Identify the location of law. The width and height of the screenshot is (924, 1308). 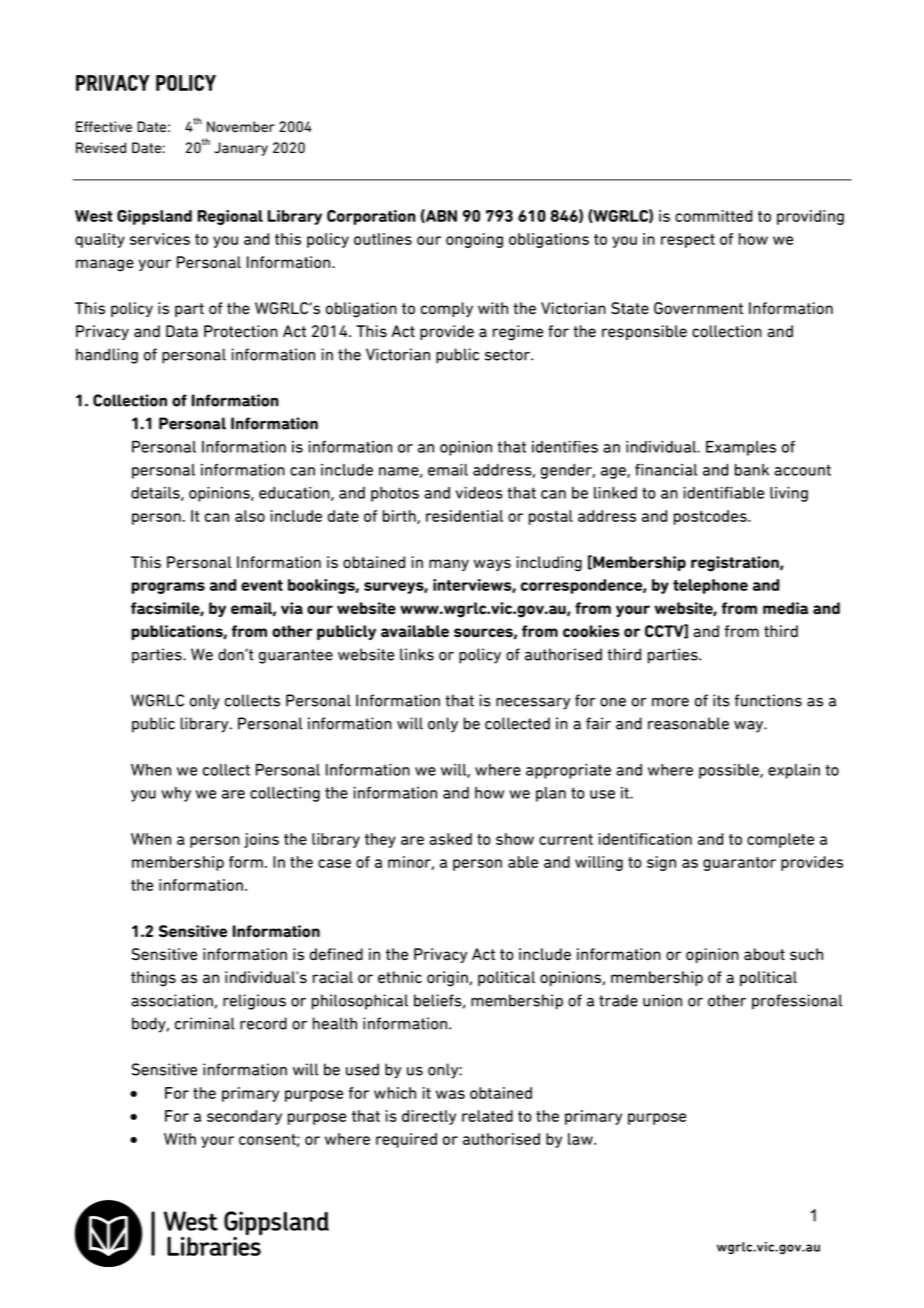
(581, 1139).
